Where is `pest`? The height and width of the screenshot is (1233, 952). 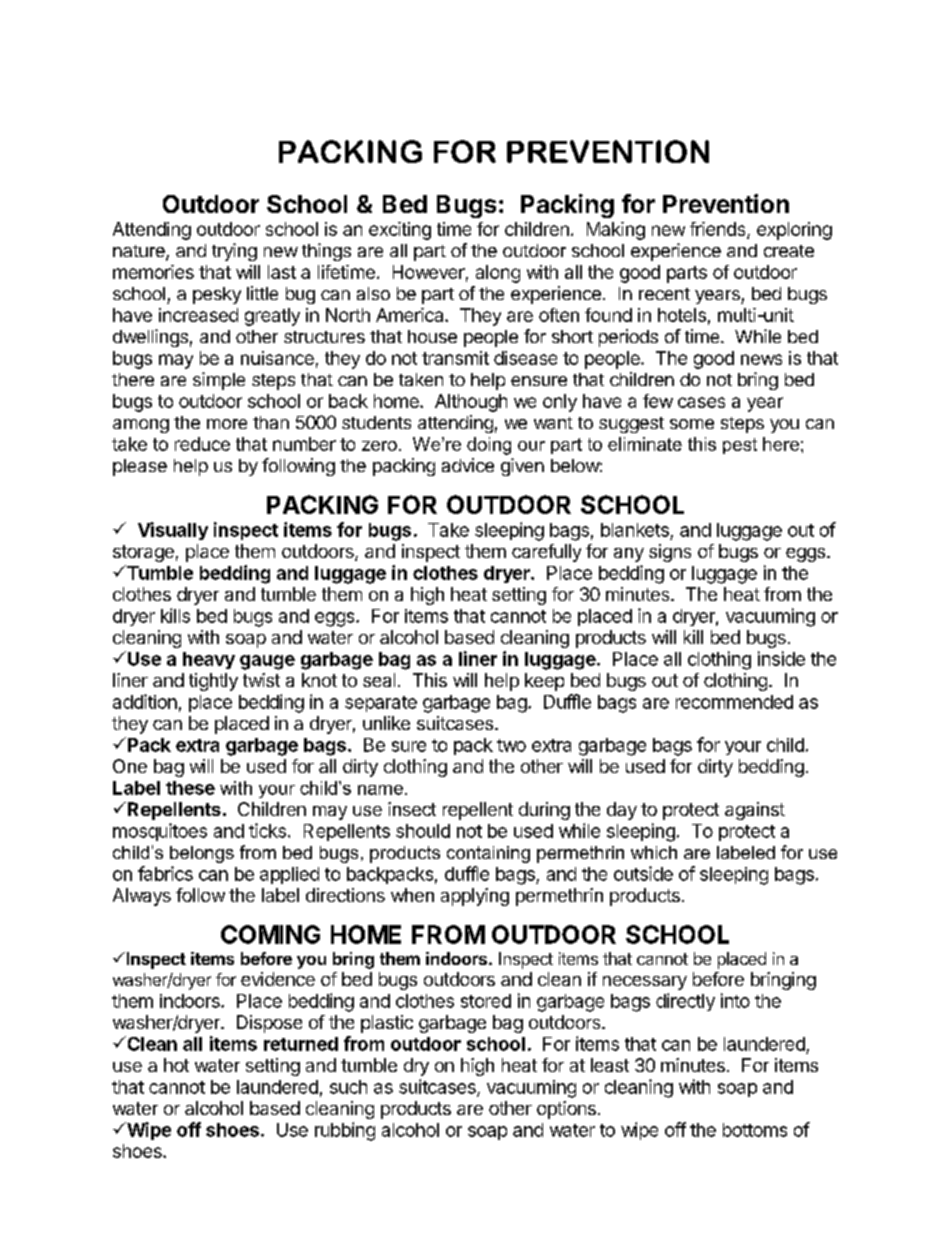
pest is located at coordinates (740, 446).
